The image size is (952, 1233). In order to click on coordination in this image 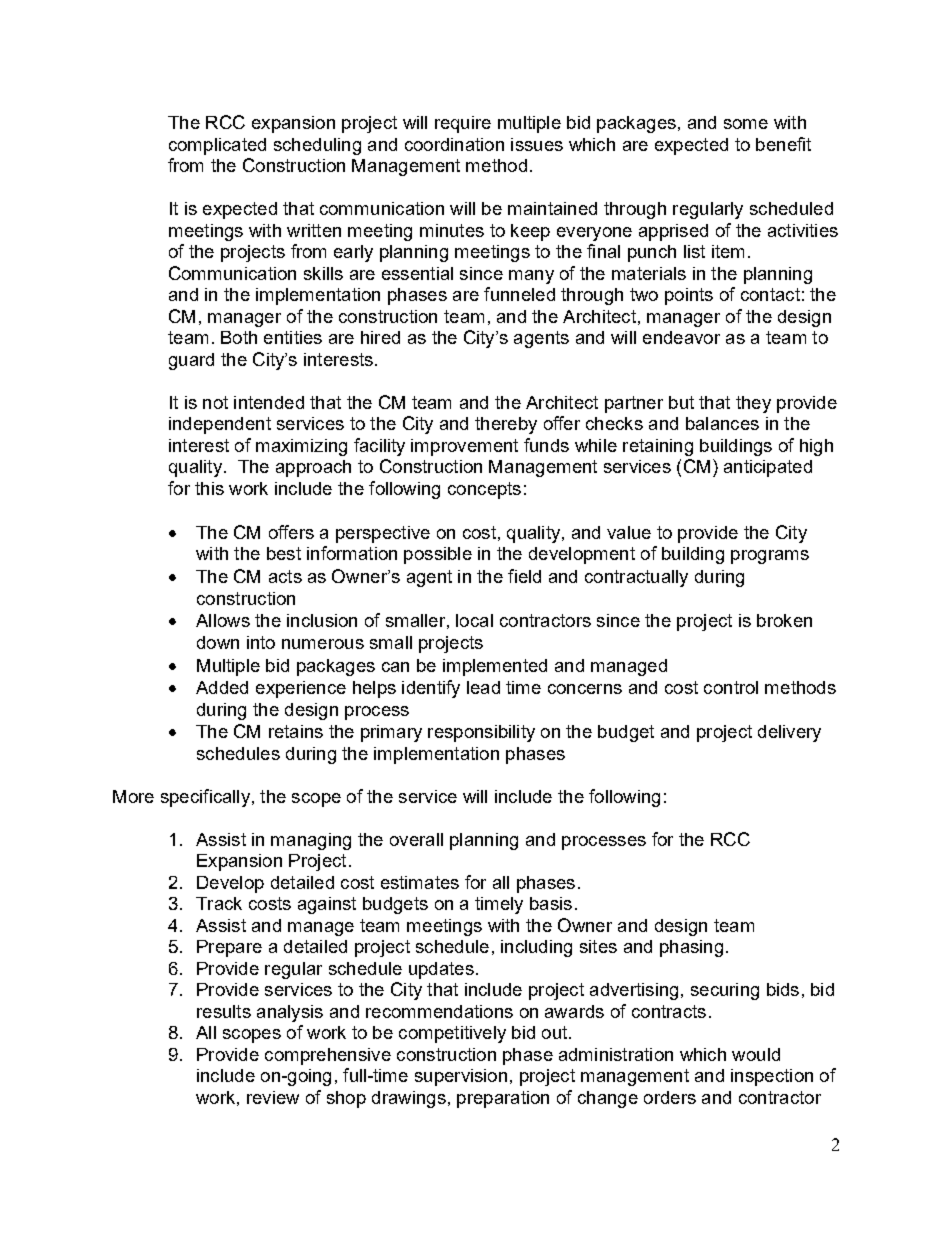, I will do `click(454, 144)`.
